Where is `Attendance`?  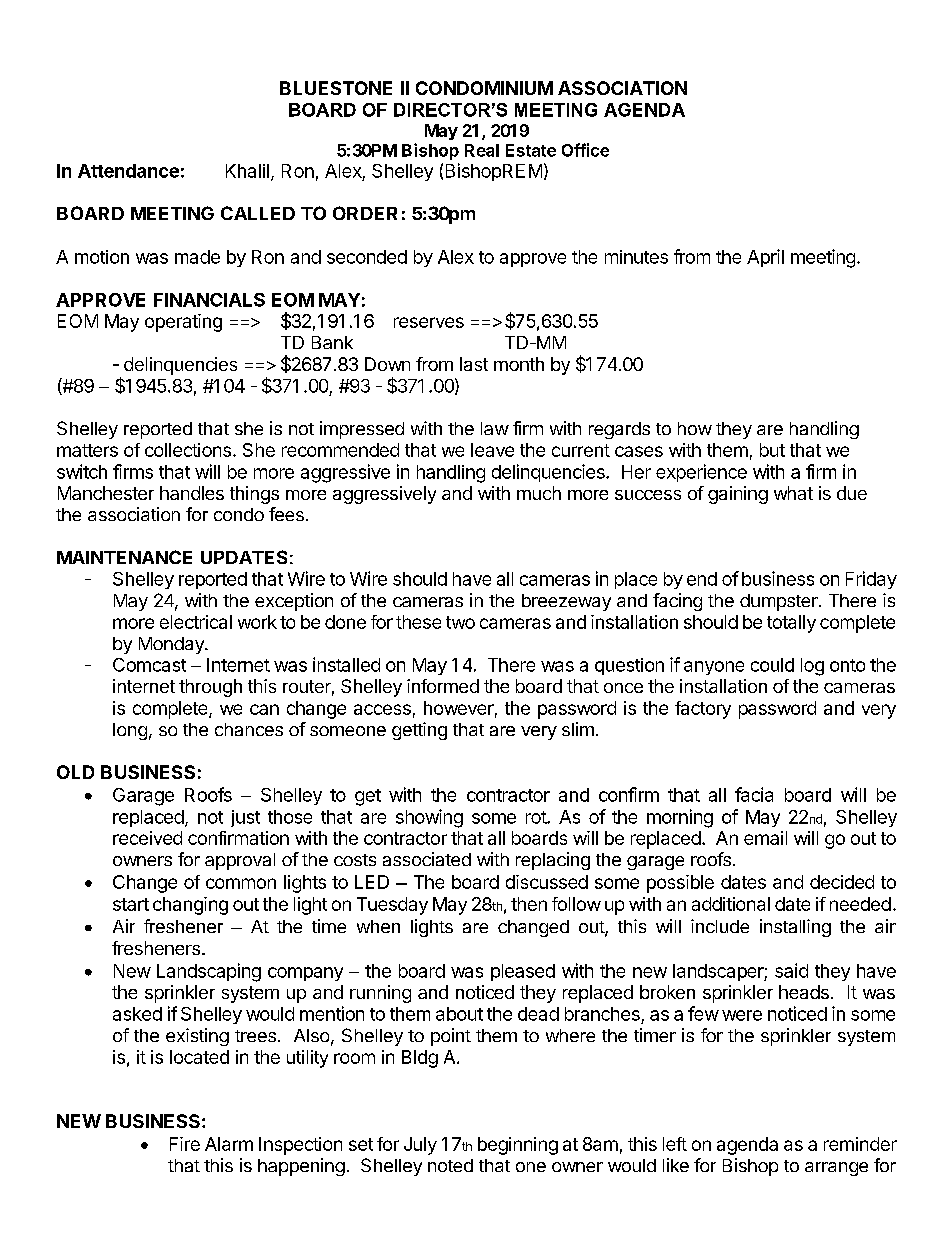
Attendance is located at coordinates (128, 171).
